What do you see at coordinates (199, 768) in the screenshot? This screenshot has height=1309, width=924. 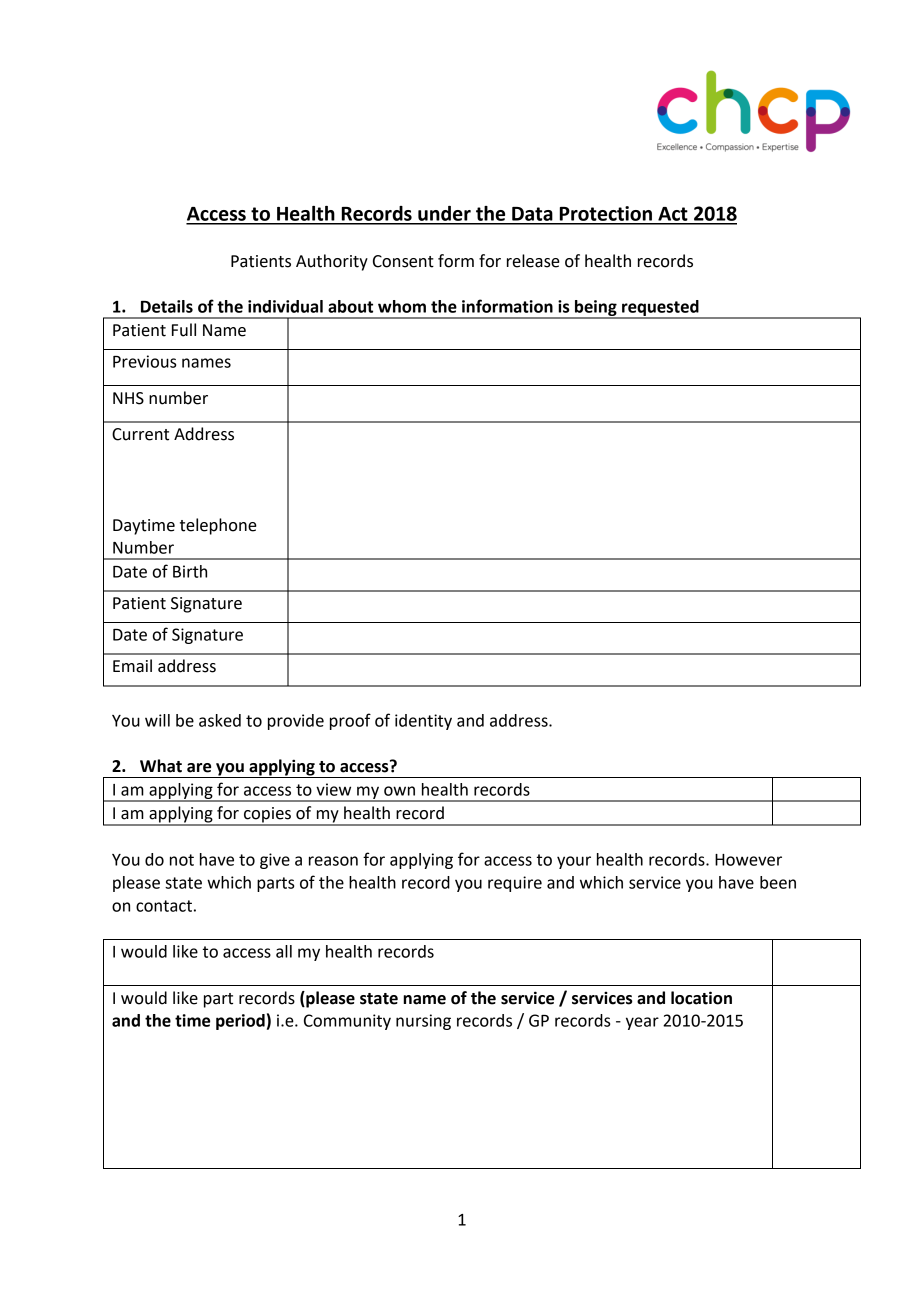 I see `are` at bounding box center [199, 768].
